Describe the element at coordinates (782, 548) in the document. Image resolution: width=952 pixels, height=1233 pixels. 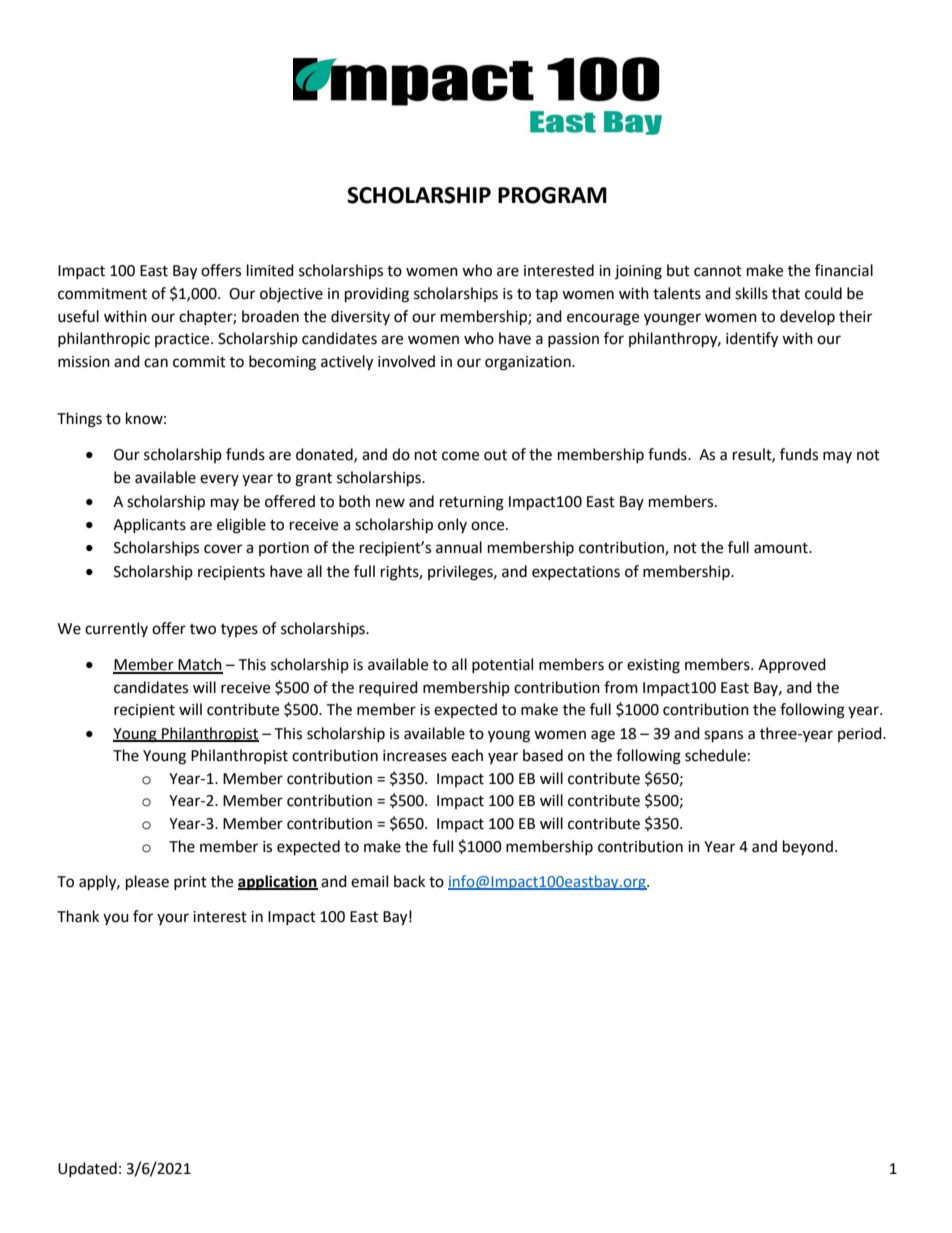
I see `amount` at that location.
